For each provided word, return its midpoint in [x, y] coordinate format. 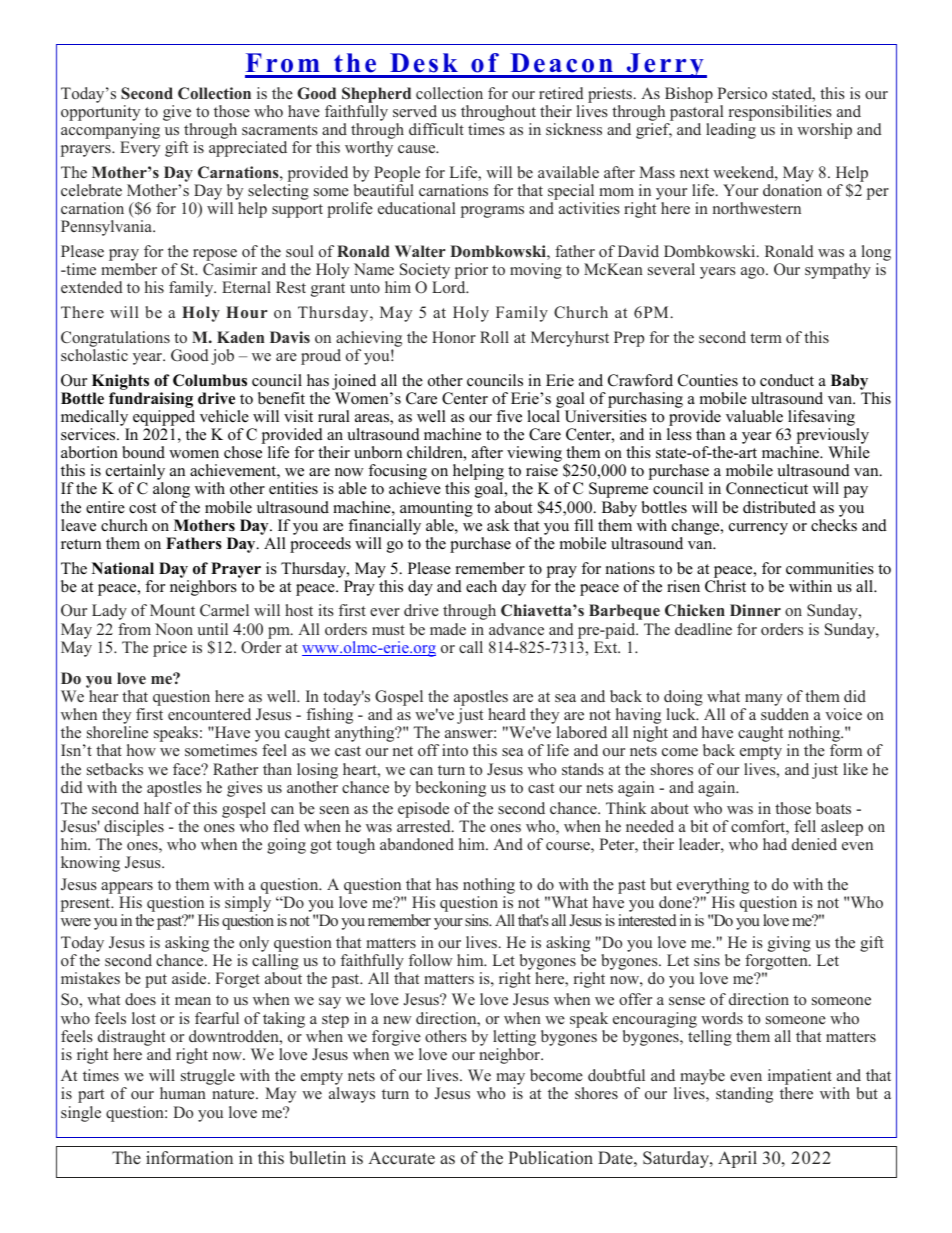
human [183, 1093]
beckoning [451, 789]
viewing [534, 455]
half [158, 808]
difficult [436, 129]
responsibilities [780, 113]
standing [744, 1095]
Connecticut [767, 488]
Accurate [401, 1158]
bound [143, 452]
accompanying [110, 132]
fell [805, 826]
